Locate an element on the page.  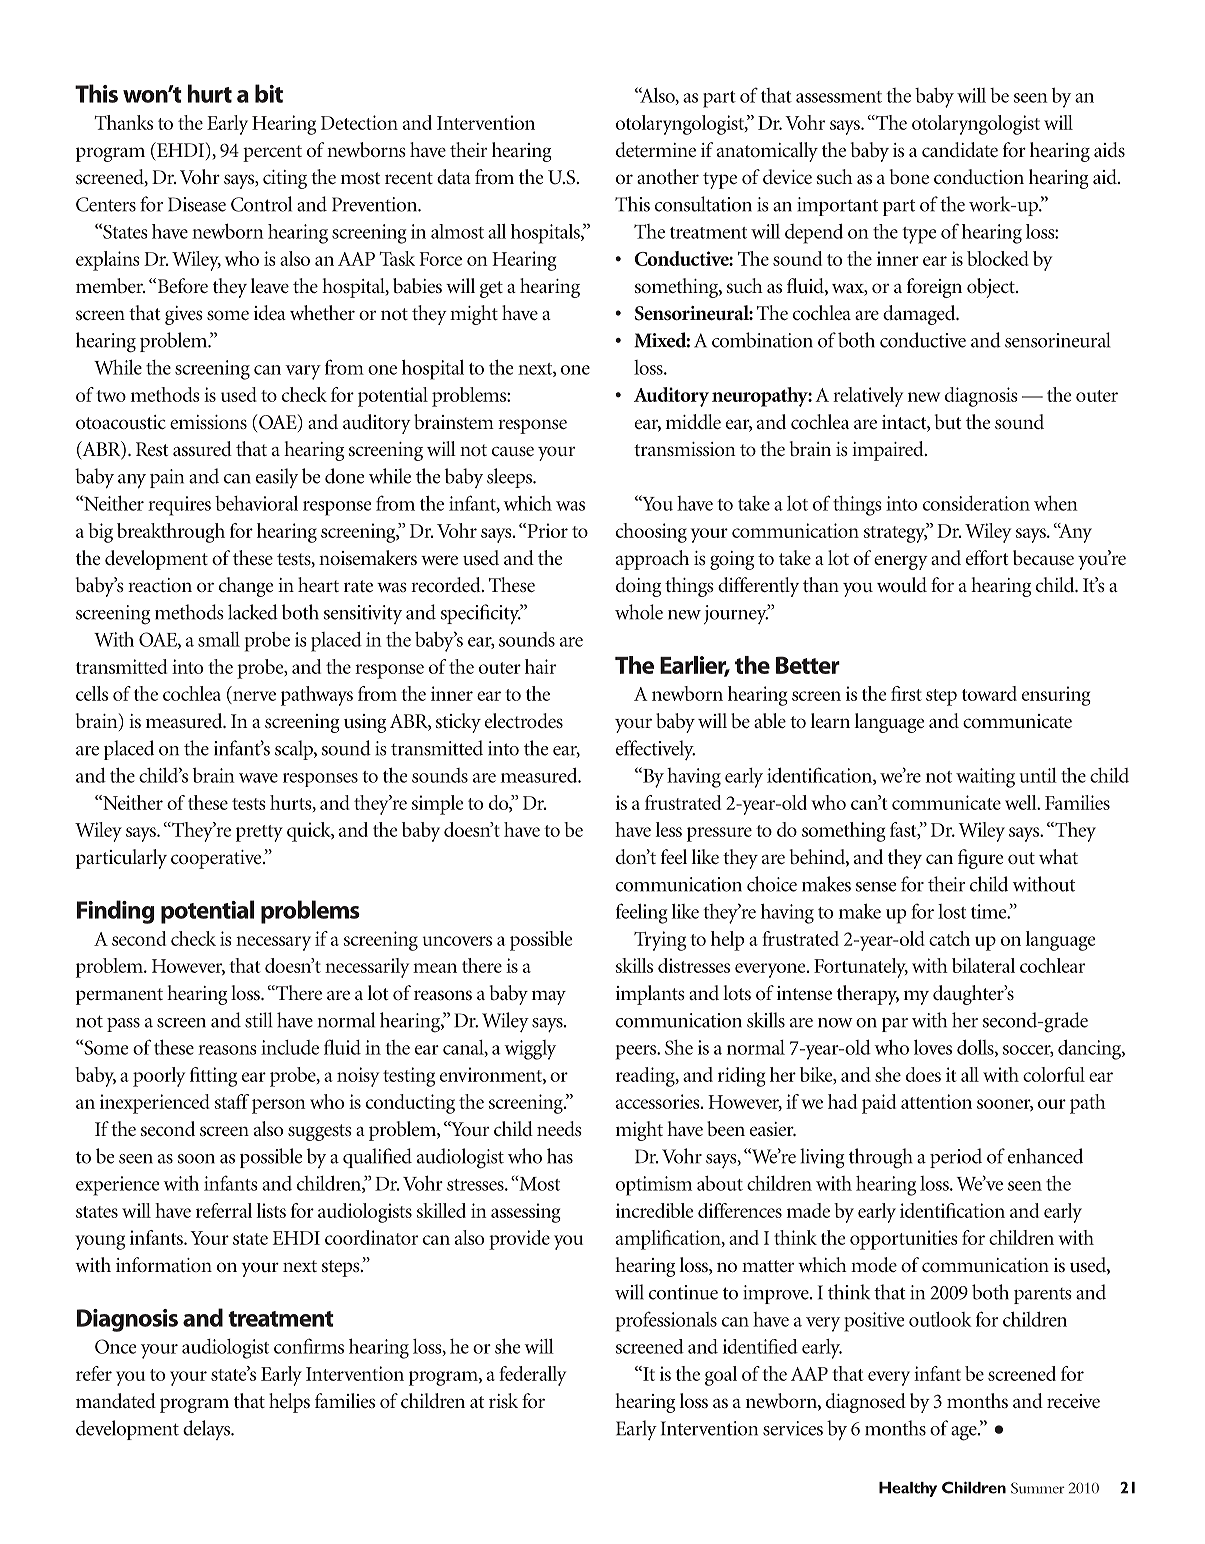
doing is located at coordinates (638, 587).
